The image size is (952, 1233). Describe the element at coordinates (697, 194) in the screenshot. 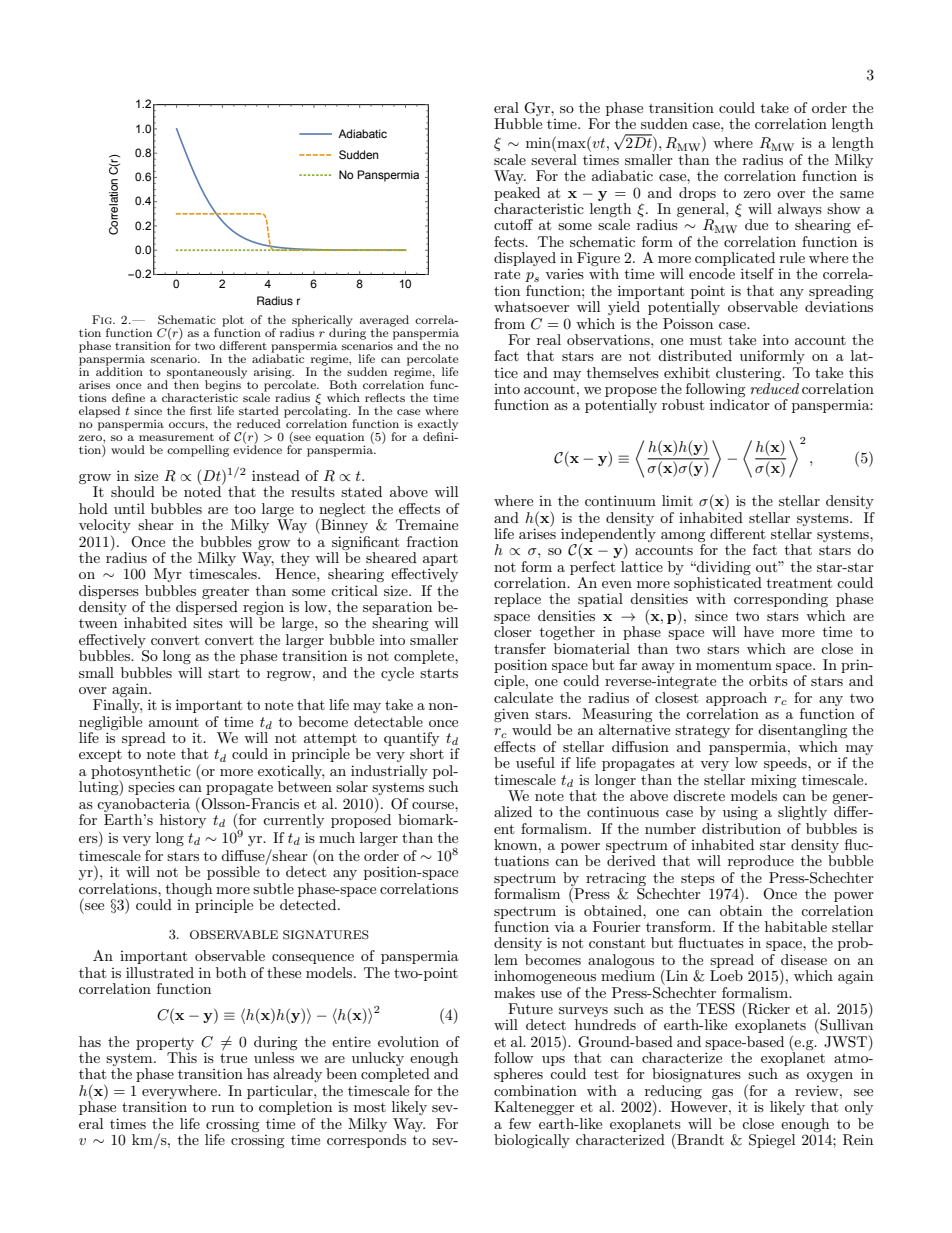

I see `drops` at that location.
